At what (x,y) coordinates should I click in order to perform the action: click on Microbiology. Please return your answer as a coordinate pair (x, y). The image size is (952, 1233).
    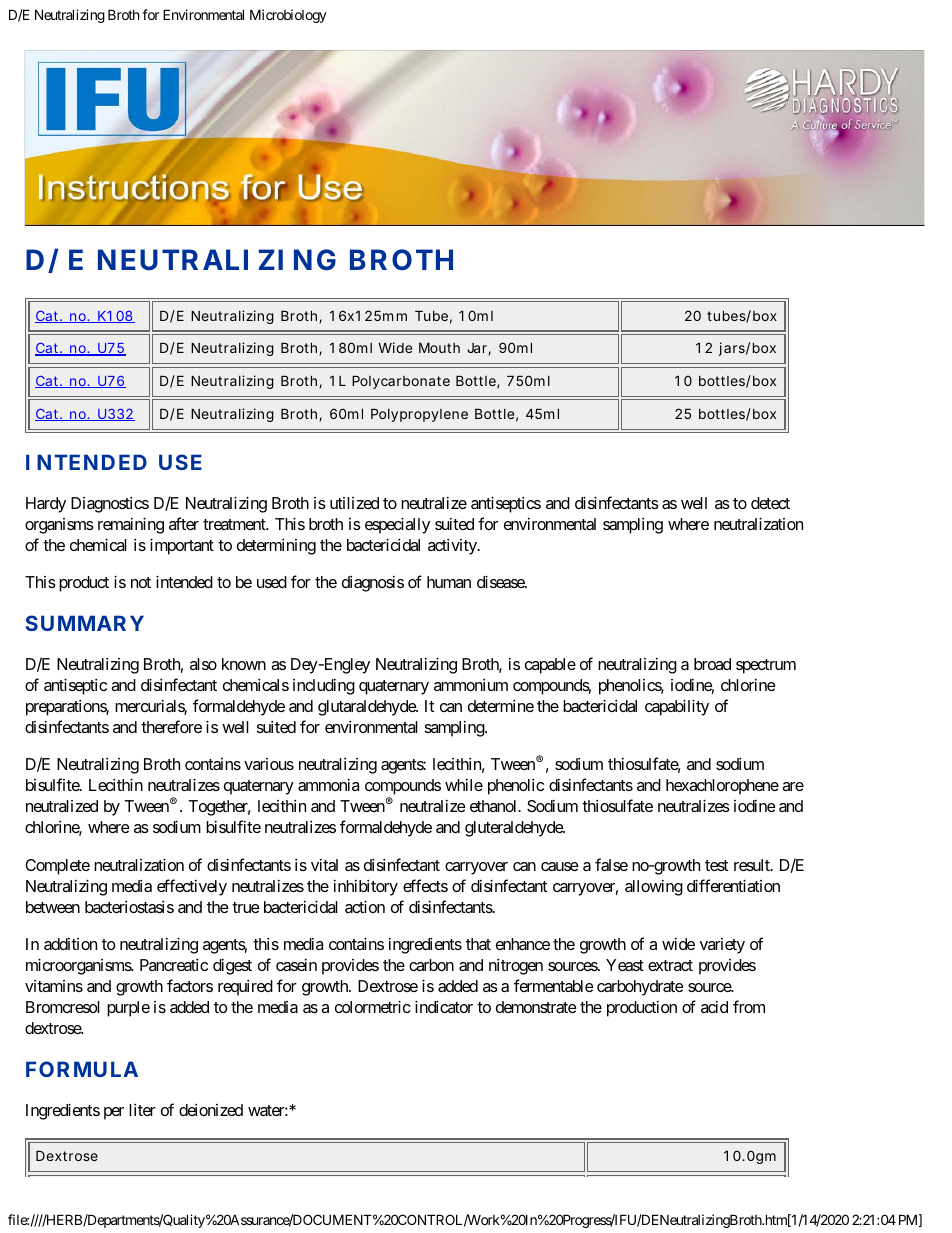
    Looking at the image, I should click on (288, 16).
